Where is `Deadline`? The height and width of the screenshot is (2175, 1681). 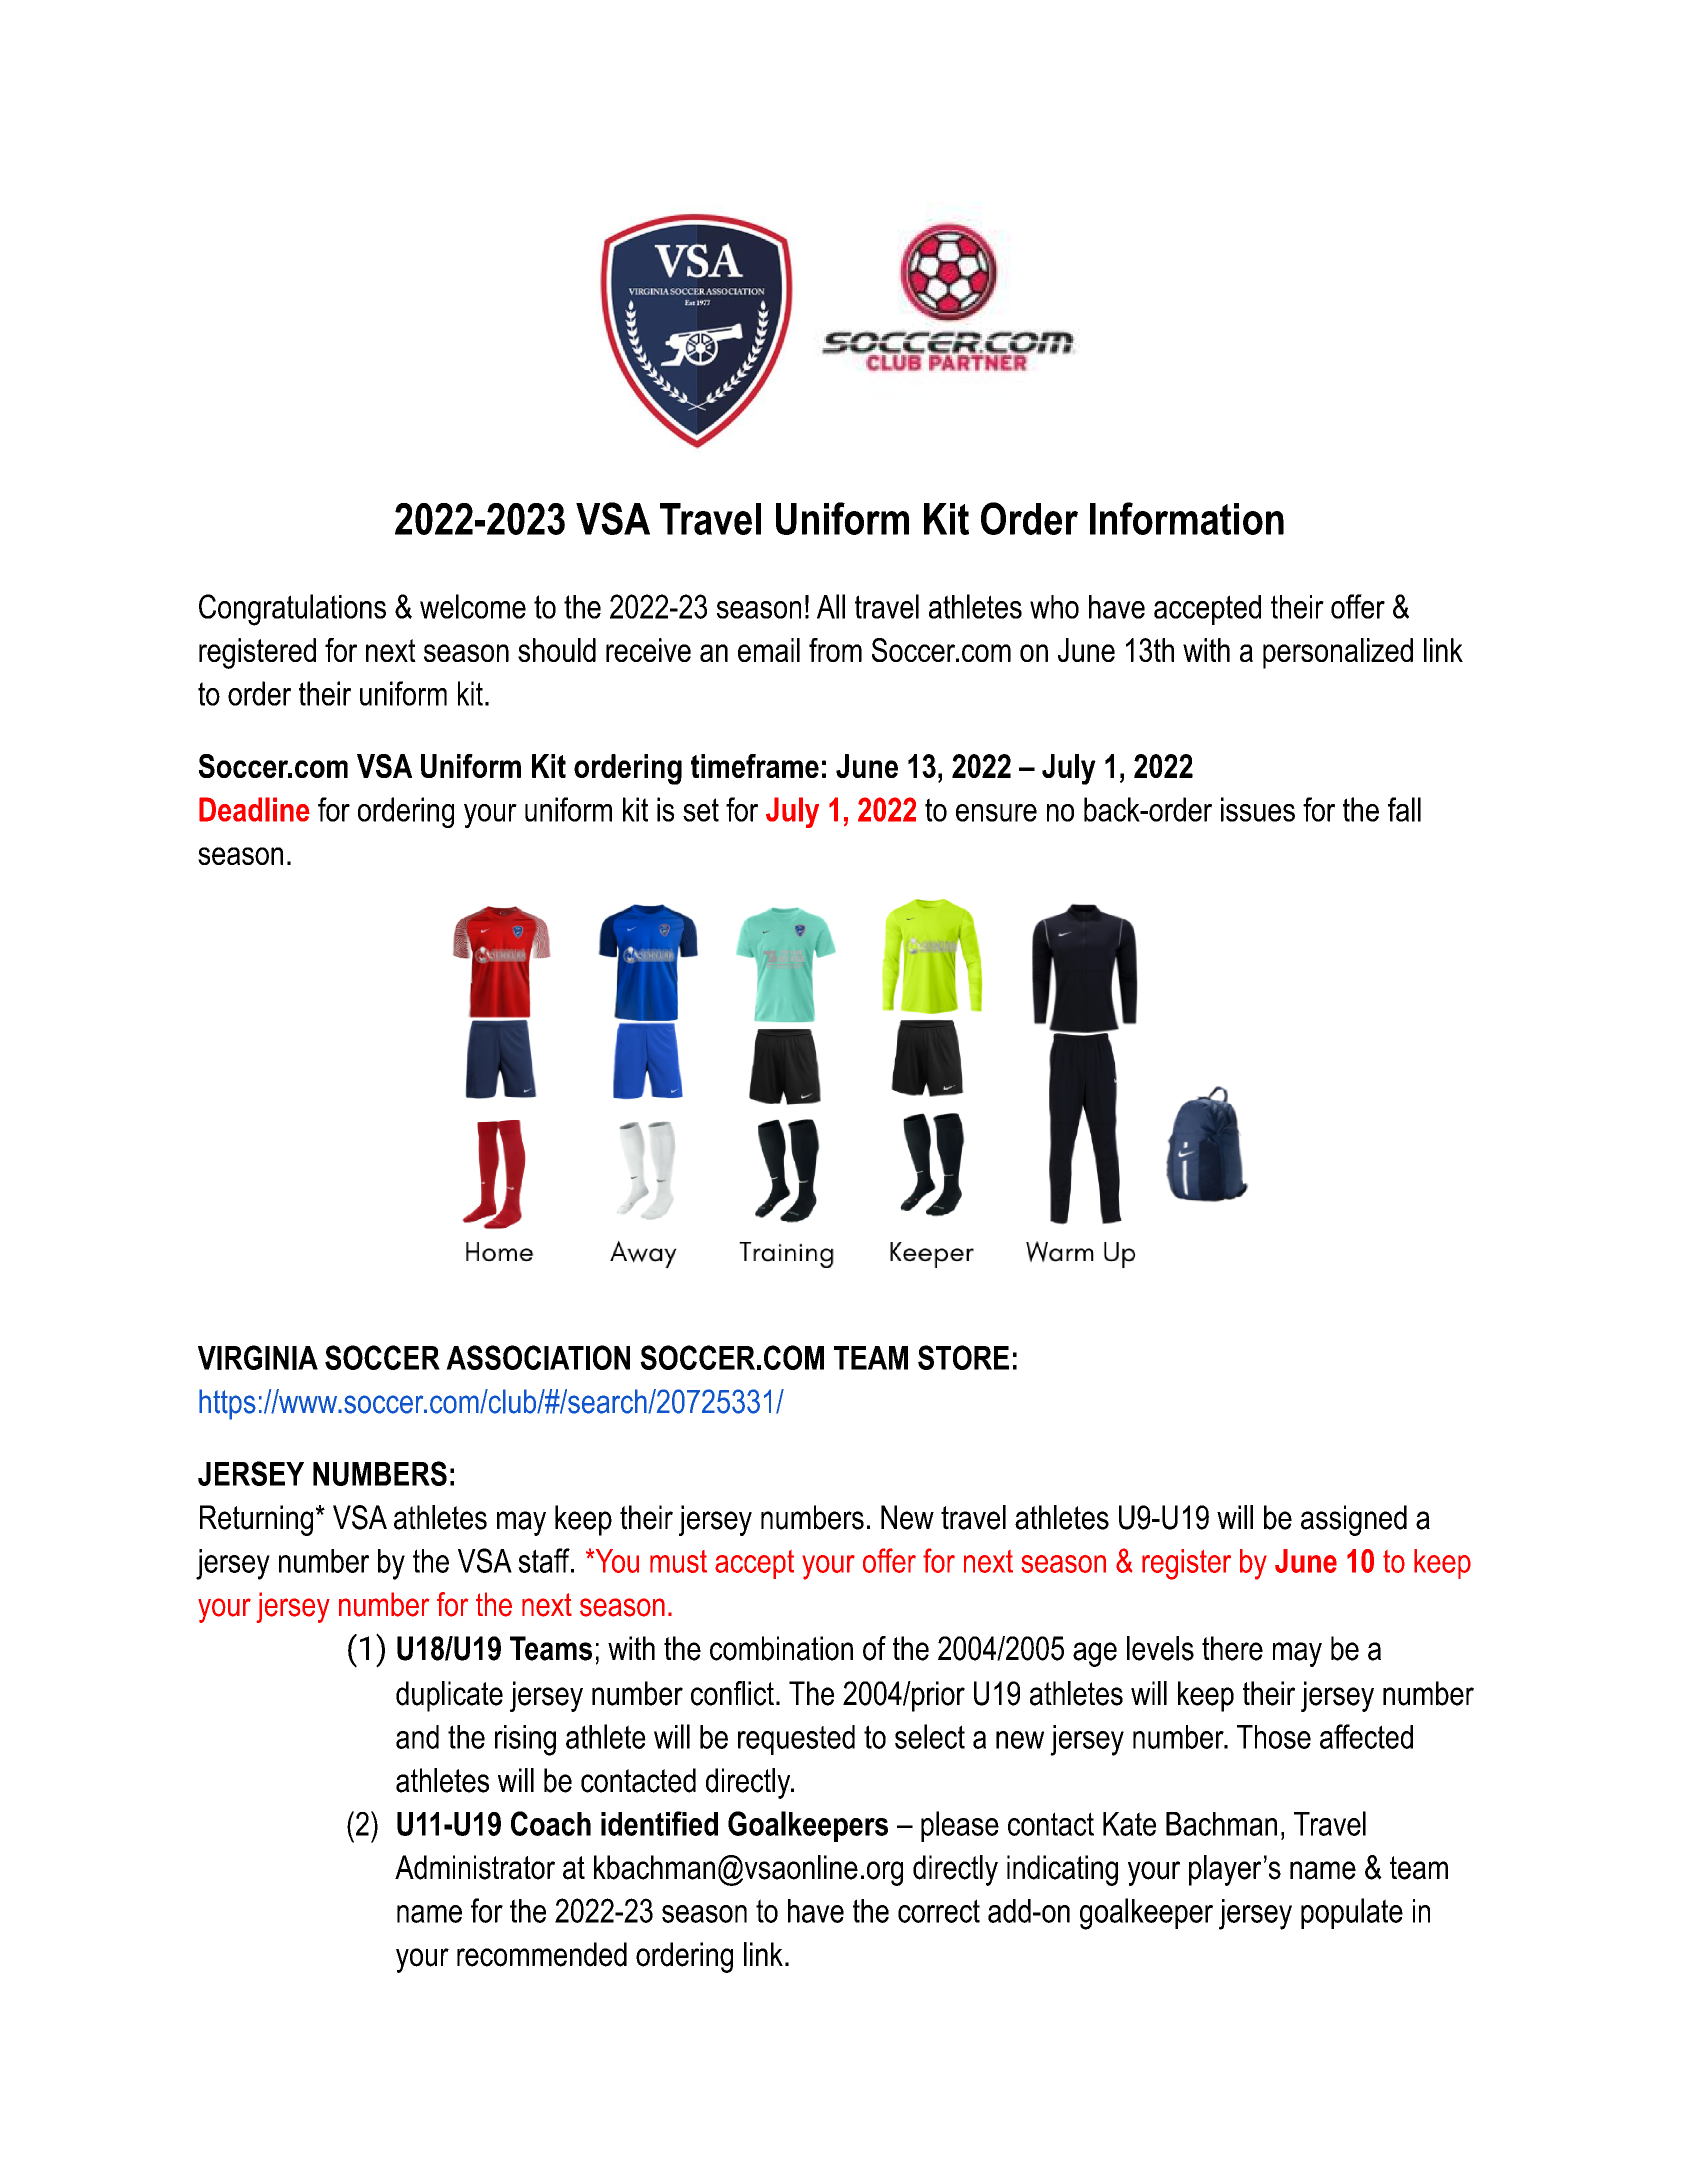
Deadline is located at coordinates (254, 809).
